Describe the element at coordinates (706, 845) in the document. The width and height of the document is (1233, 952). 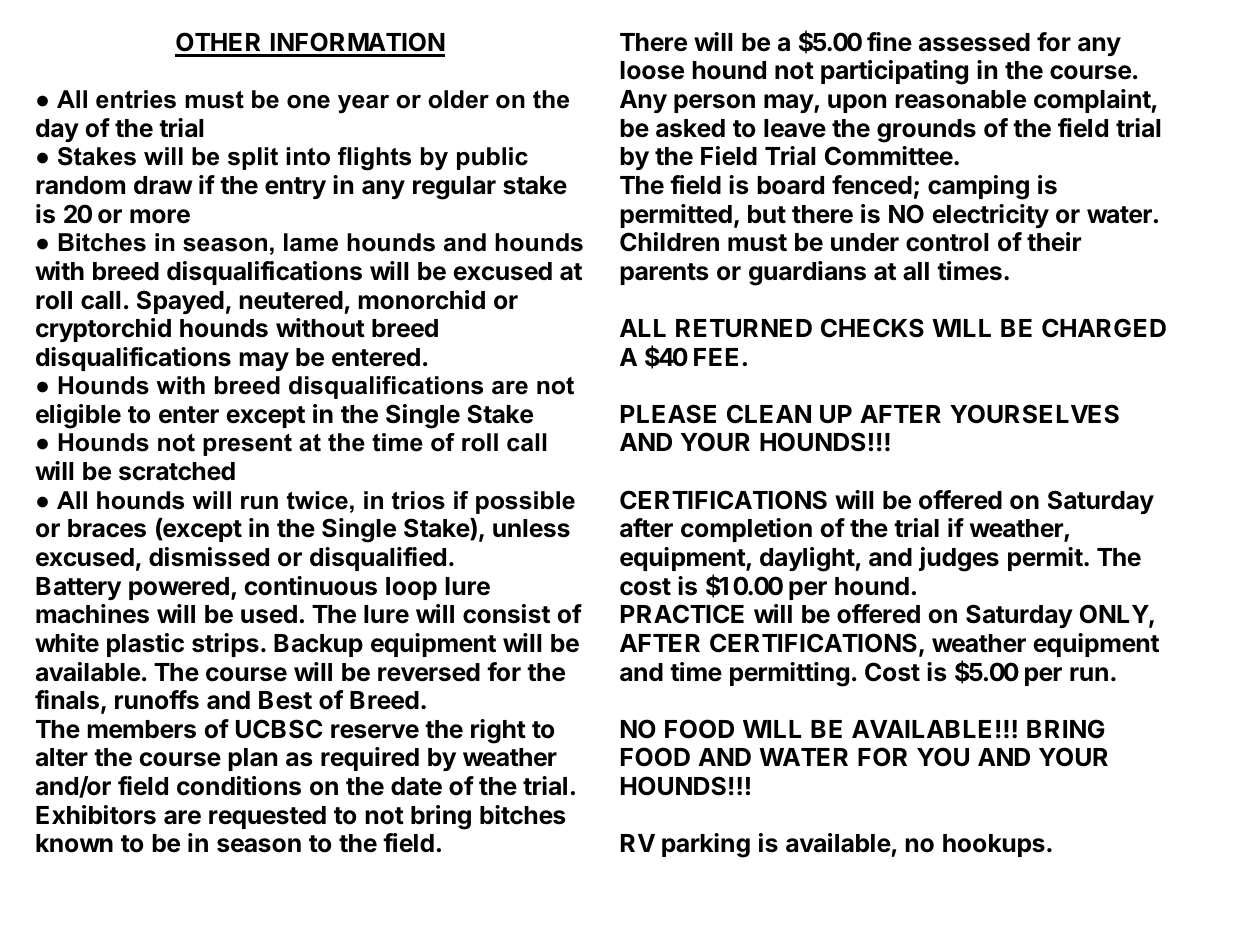
I see `parking` at that location.
